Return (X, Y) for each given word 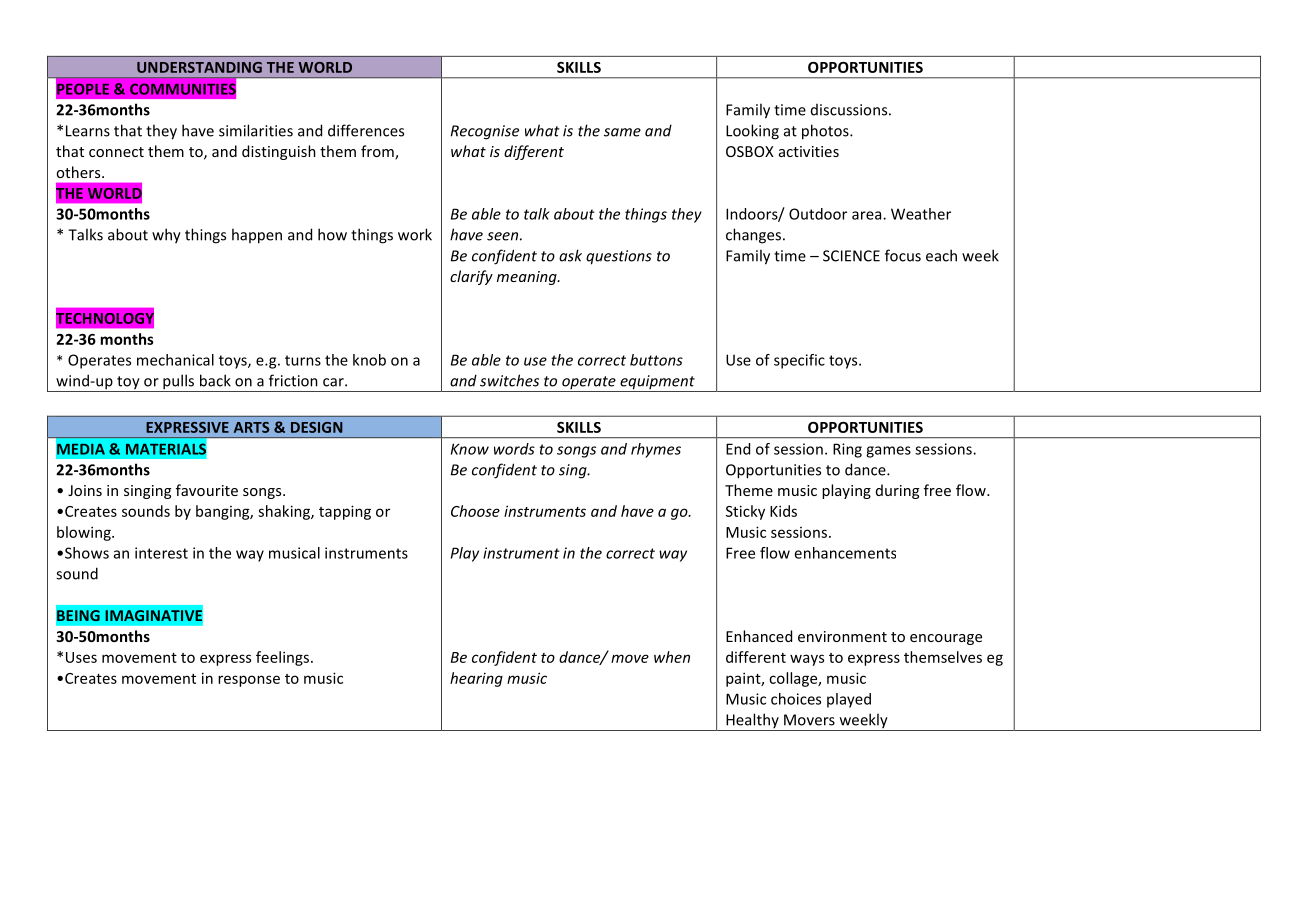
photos (826, 132)
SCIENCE (851, 256)
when (672, 657)
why (166, 236)
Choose (475, 511)
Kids (783, 511)
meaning (528, 278)
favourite (207, 490)
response (249, 681)
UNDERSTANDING (199, 67)
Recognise (485, 132)
